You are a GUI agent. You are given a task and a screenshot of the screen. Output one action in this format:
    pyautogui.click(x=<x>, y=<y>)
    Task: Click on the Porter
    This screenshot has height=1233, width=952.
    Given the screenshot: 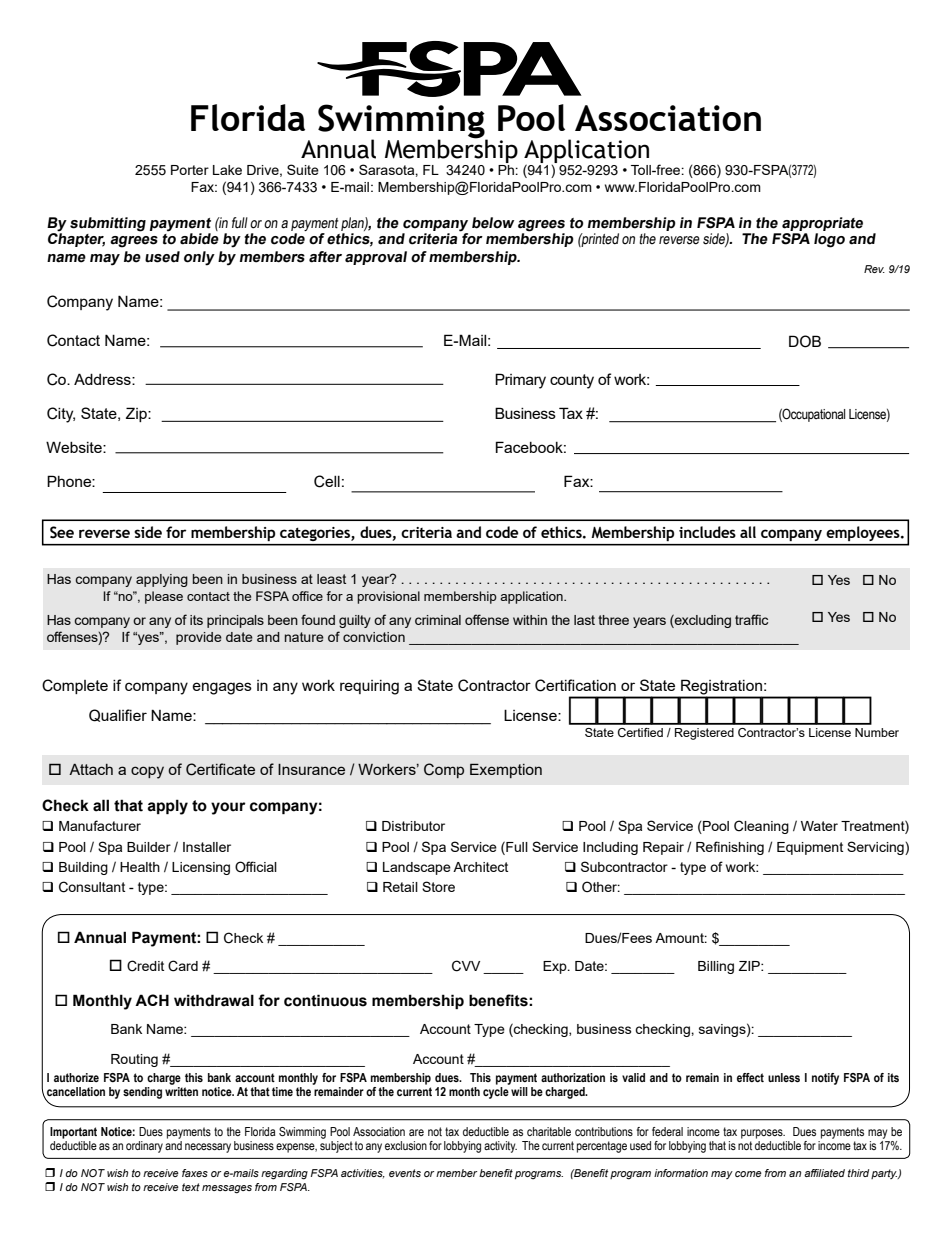 What is the action you would take?
    pyautogui.click(x=190, y=170)
